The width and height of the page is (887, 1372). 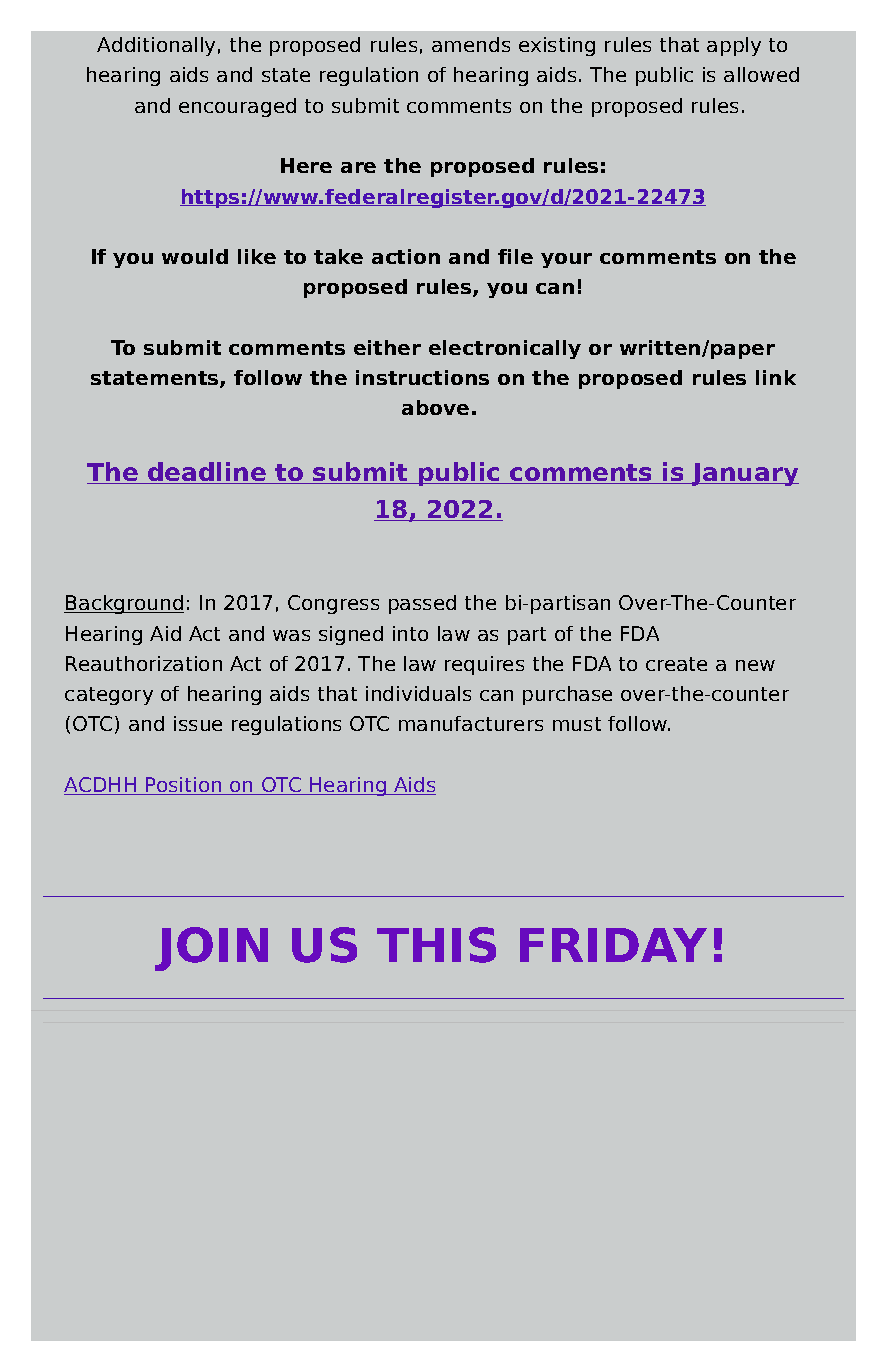 What do you see at coordinates (676, 664) in the page?
I see `create` at bounding box center [676, 664].
